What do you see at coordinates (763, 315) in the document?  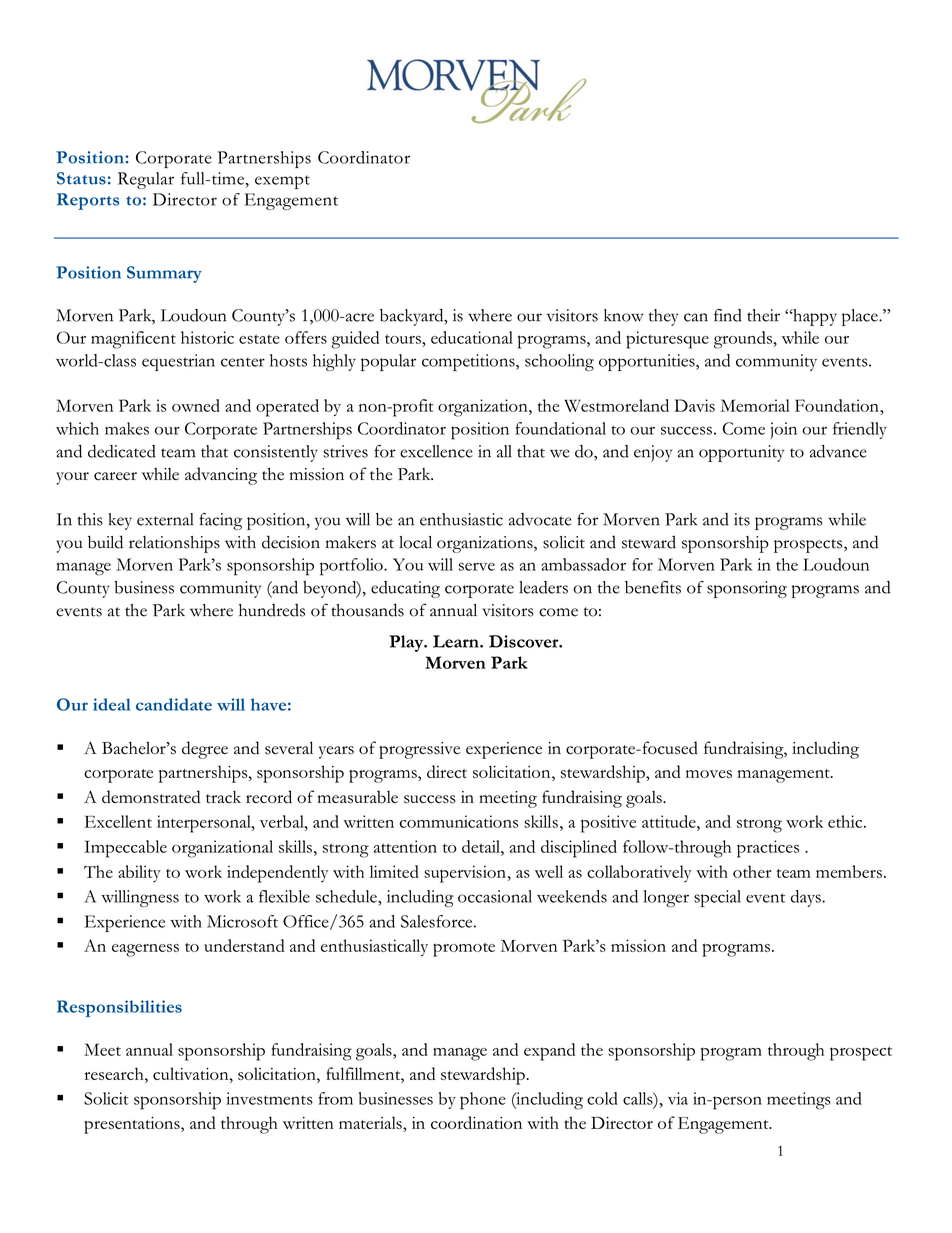 I see `their` at bounding box center [763, 315].
